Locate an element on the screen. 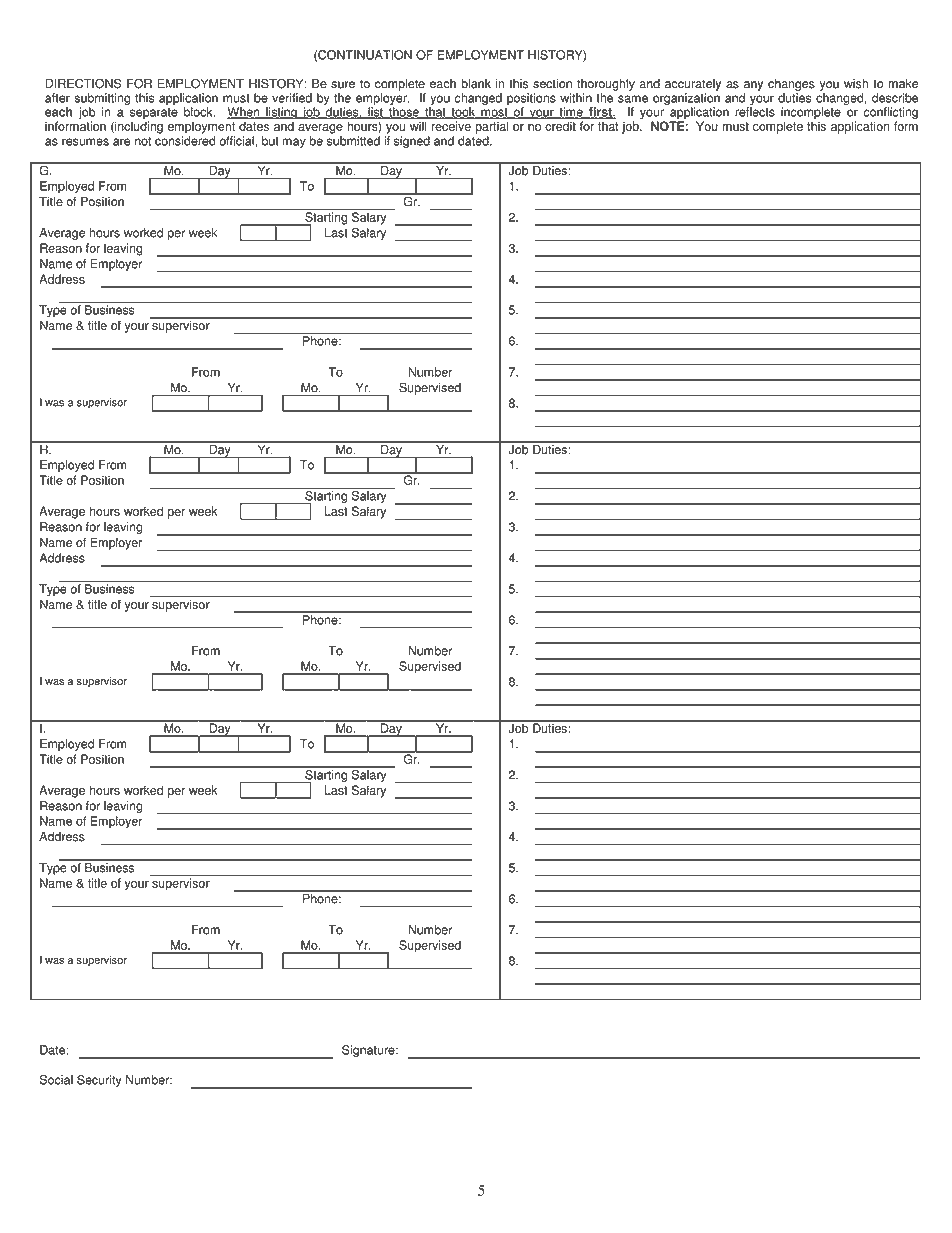 The height and width of the screenshot is (1233, 952). Security is located at coordinates (99, 1081).
